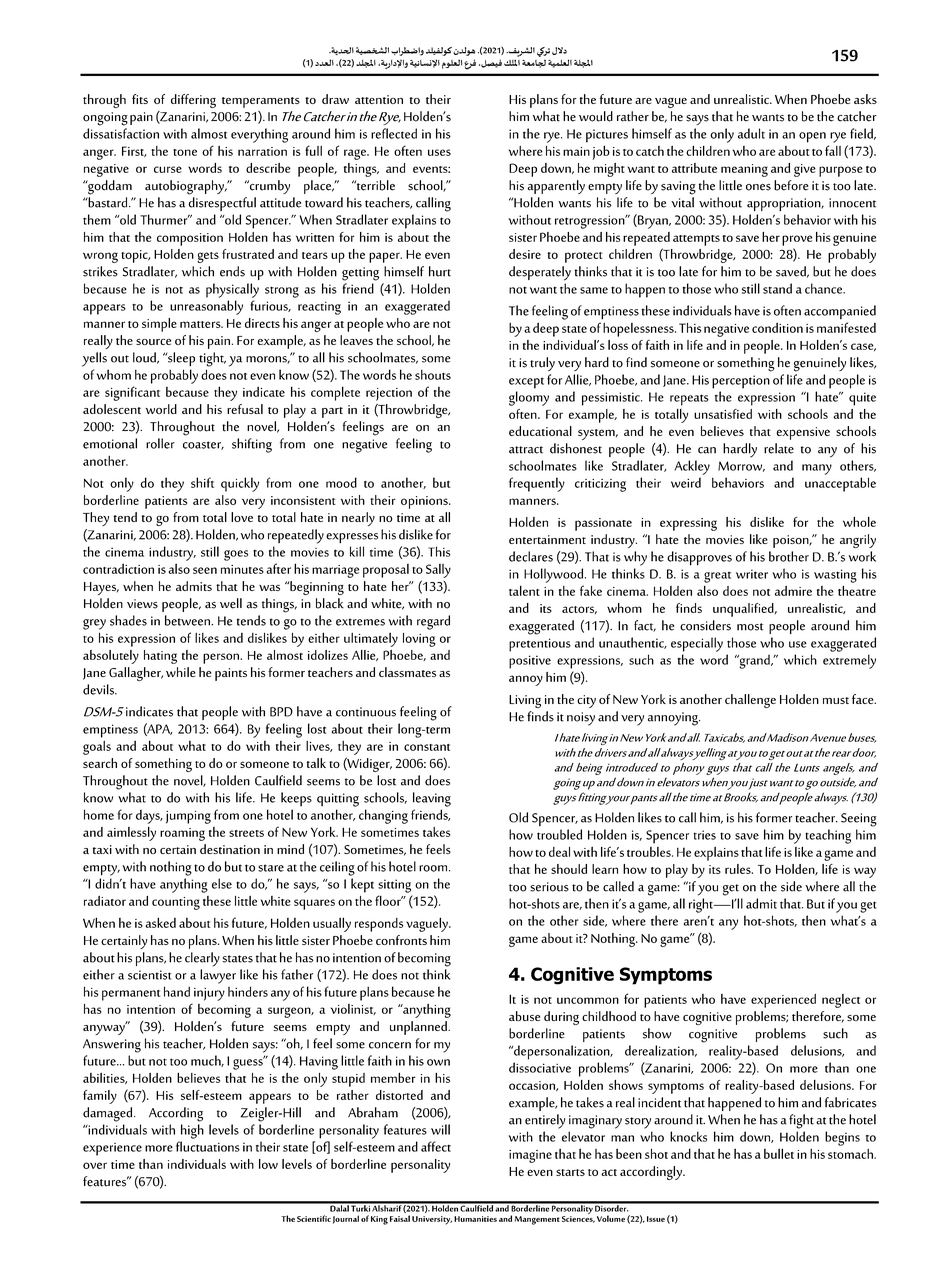  I want to click on imagine, so click(530, 1156).
